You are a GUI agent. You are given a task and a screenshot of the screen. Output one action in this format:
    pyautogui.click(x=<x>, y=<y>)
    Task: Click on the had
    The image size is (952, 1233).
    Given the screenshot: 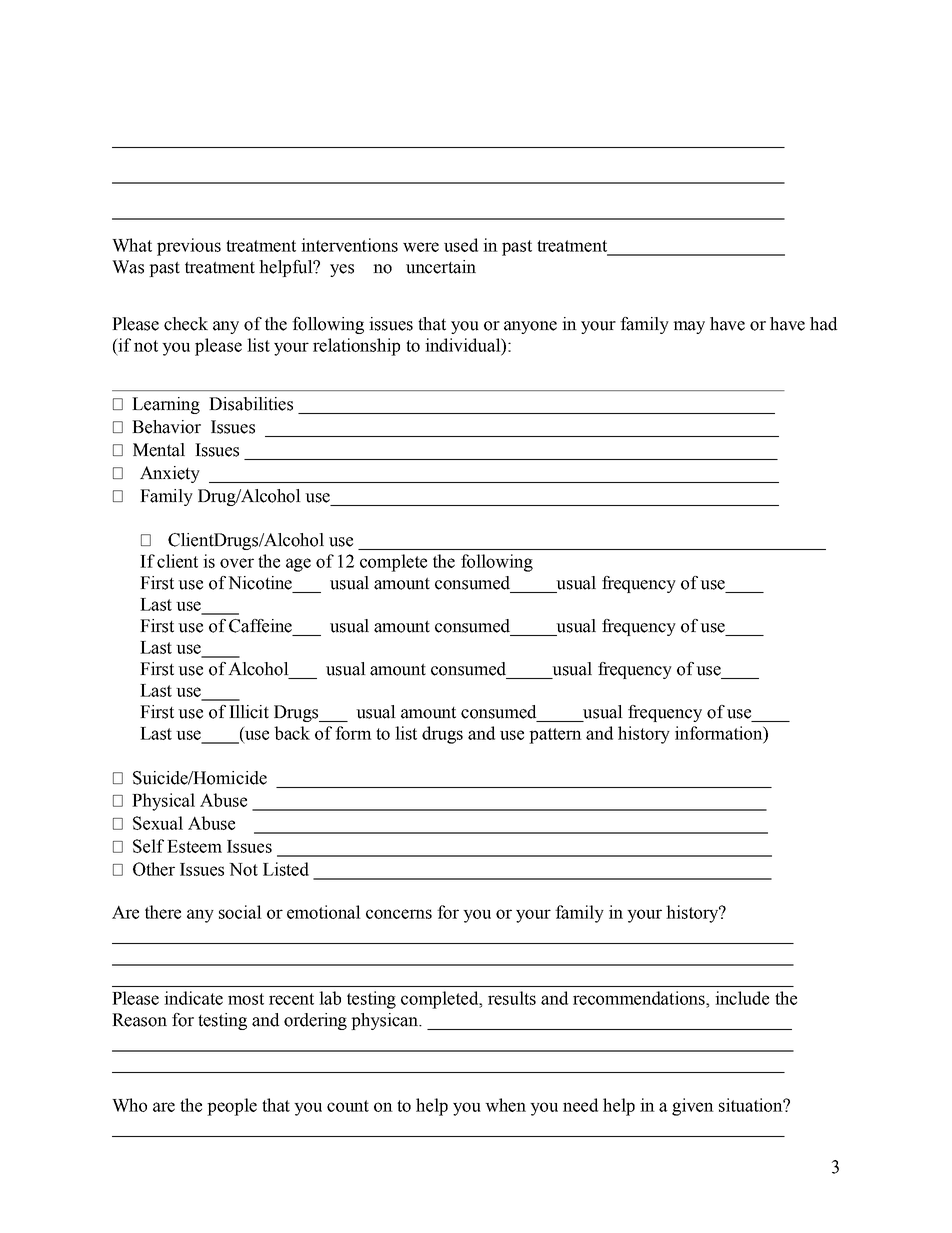 What is the action you would take?
    pyautogui.click(x=823, y=324)
